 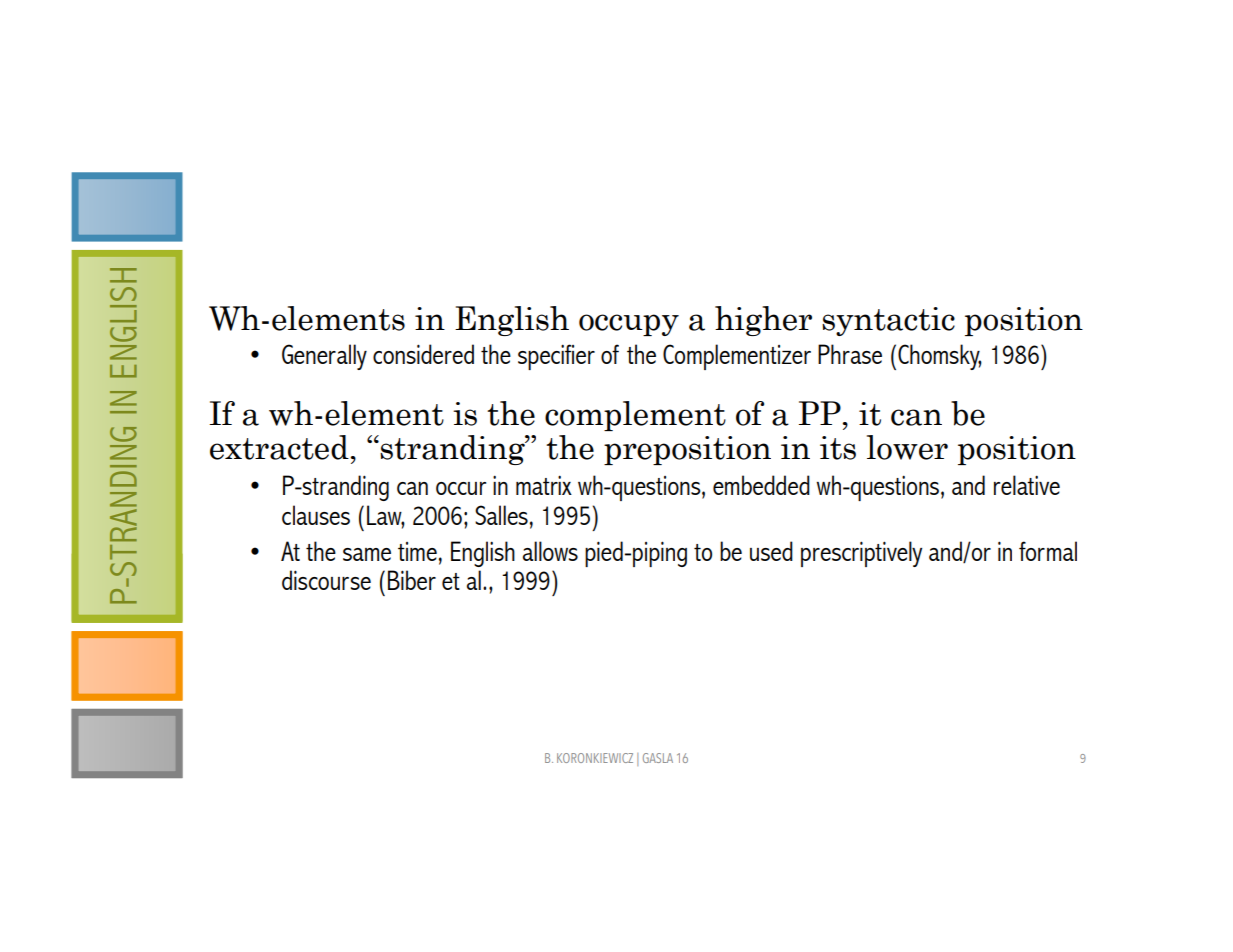 I want to click on embedded, so click(x=761, y=485).
